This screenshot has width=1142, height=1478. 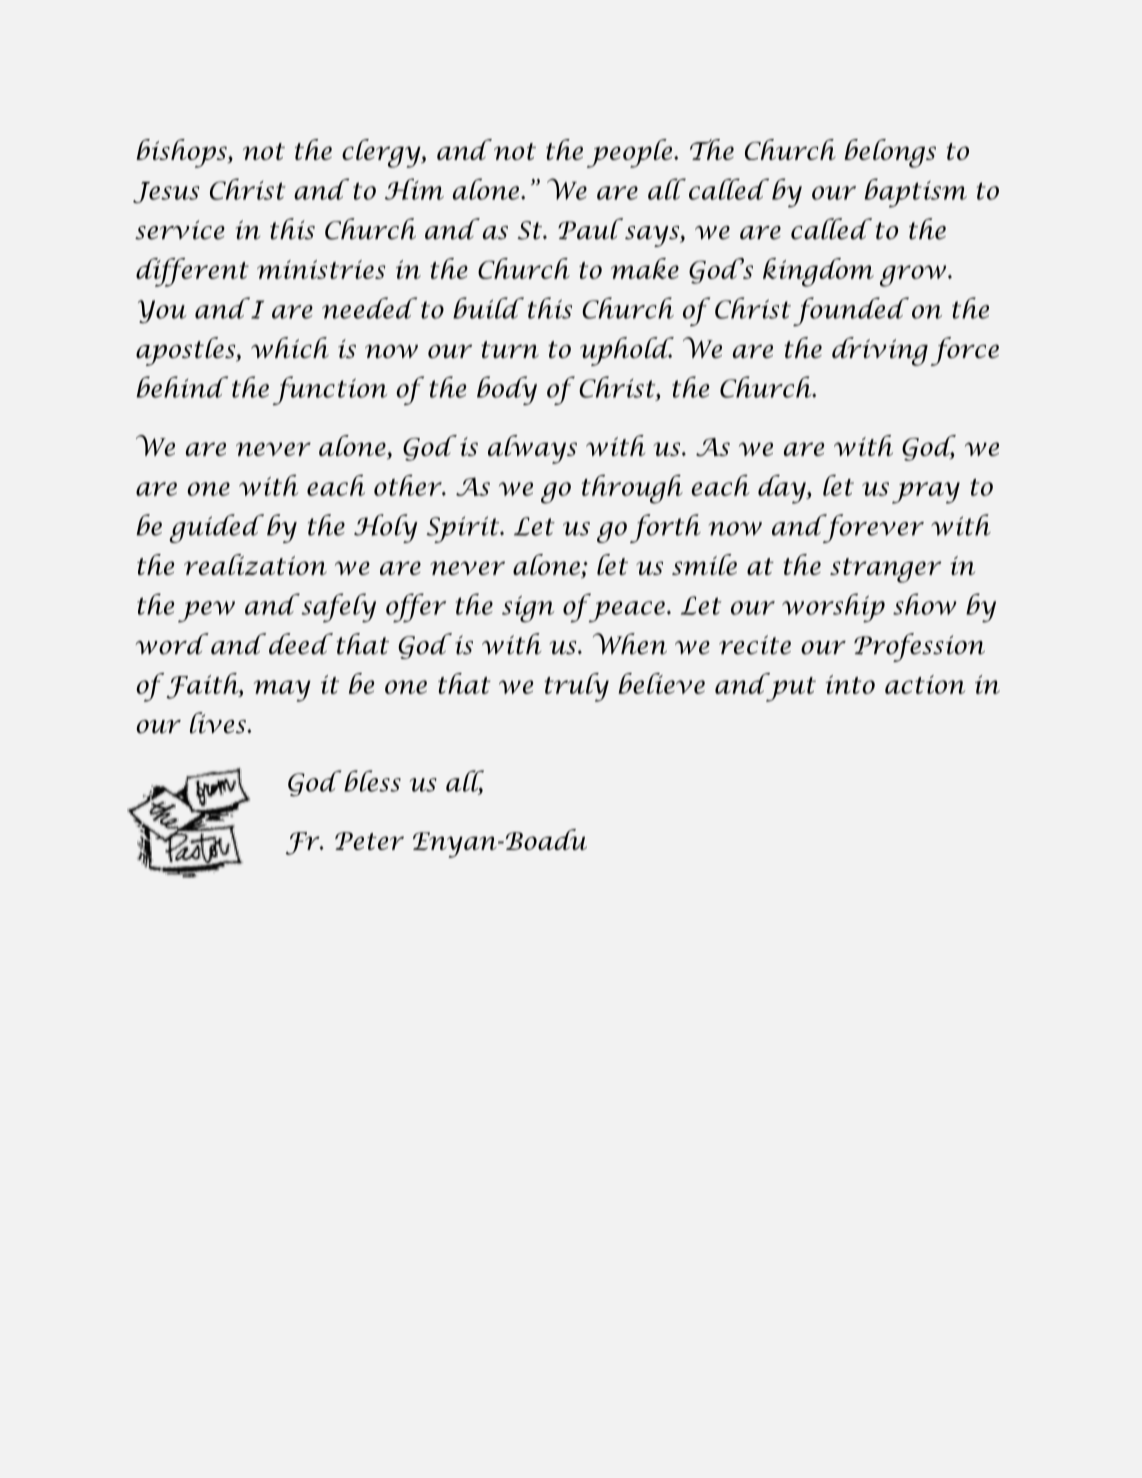 I want to click on sign, so click(x=528, y=609).
